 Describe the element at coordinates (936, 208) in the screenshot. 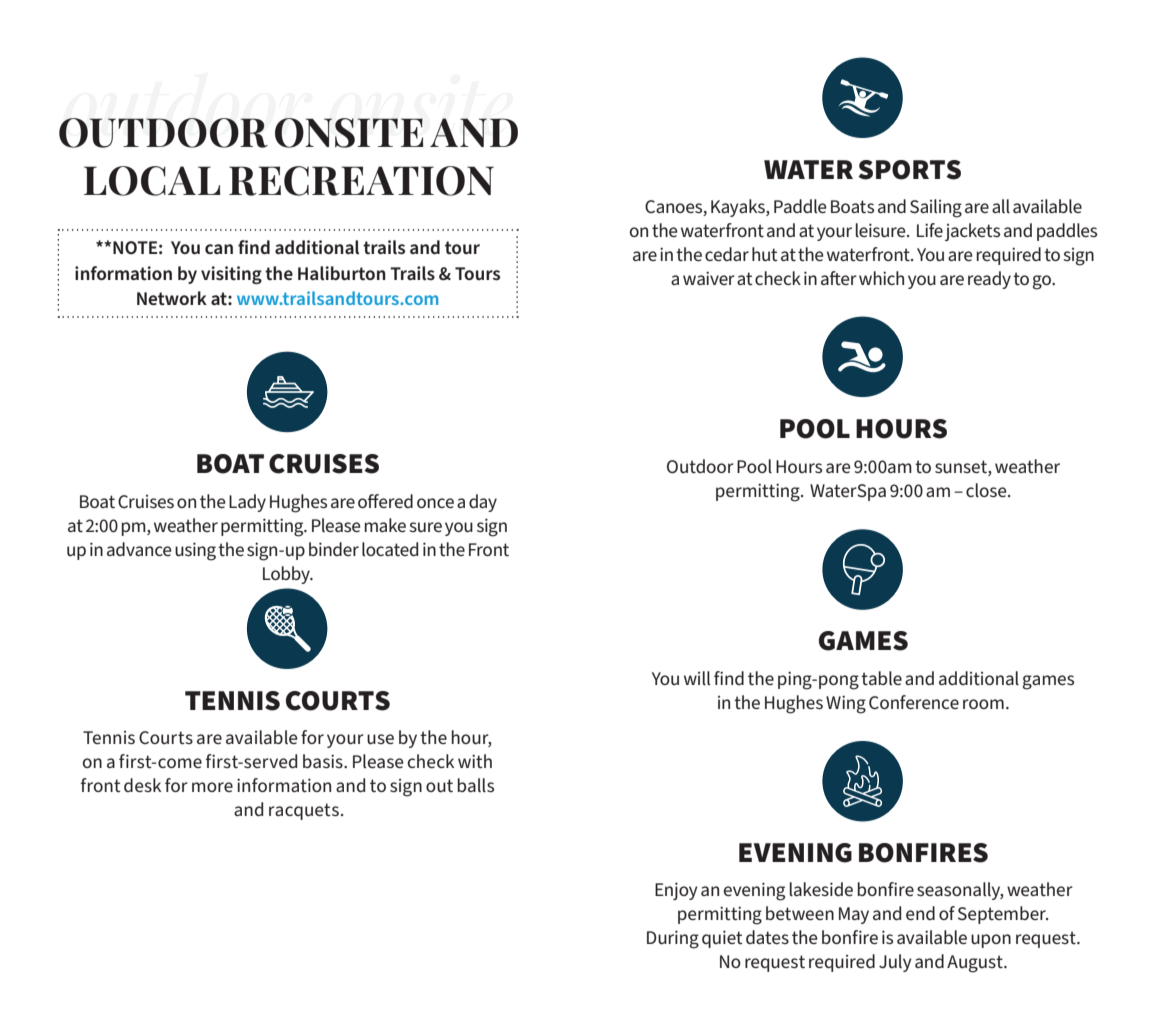

I see `Sailing` at that location.
